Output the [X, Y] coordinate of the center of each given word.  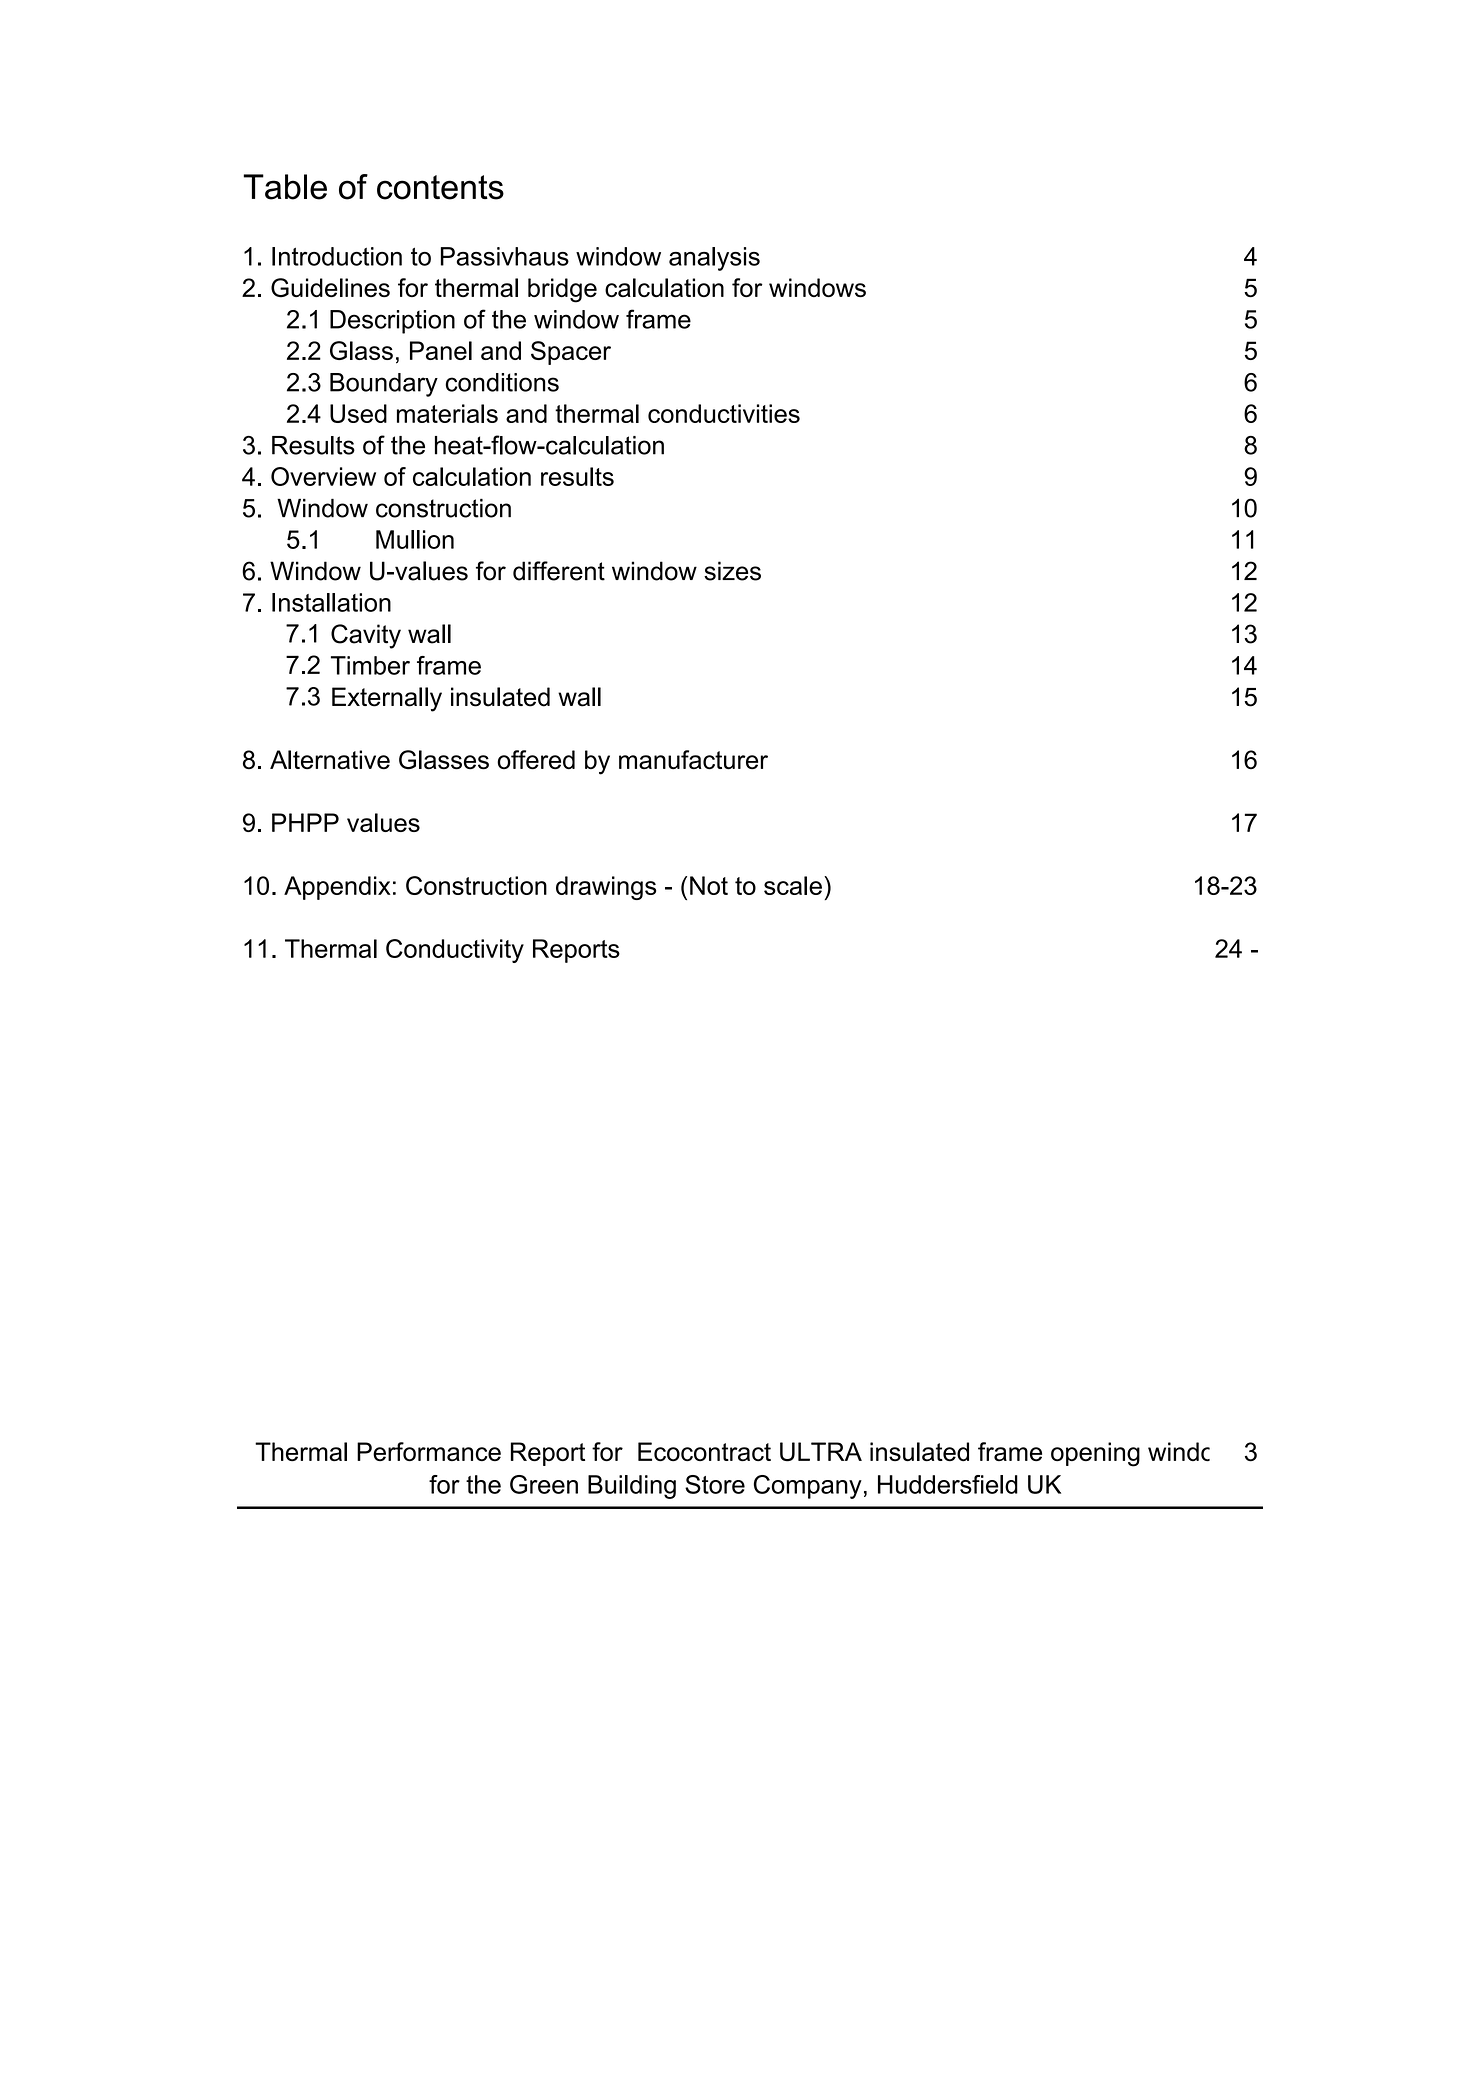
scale [793, 885]
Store [715, 1484]
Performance [429, 1452]
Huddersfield [948, 1484]
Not [709, 885]
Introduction [337, 256]
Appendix [337, 888]
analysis [714, 259]
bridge [562, 290]
